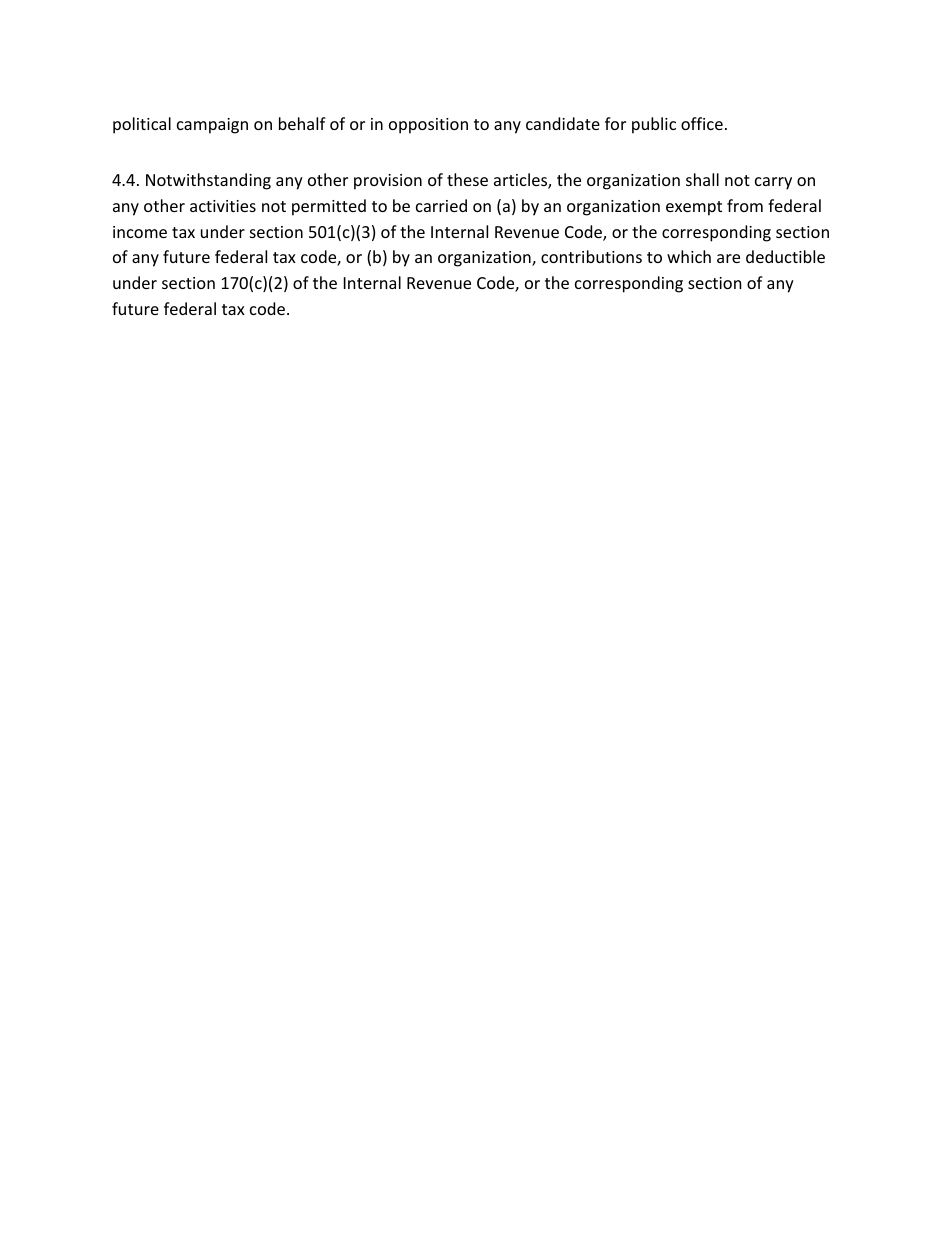  Describe the element at coordinates (773, 183) in the document. I see `carry` at that location.
